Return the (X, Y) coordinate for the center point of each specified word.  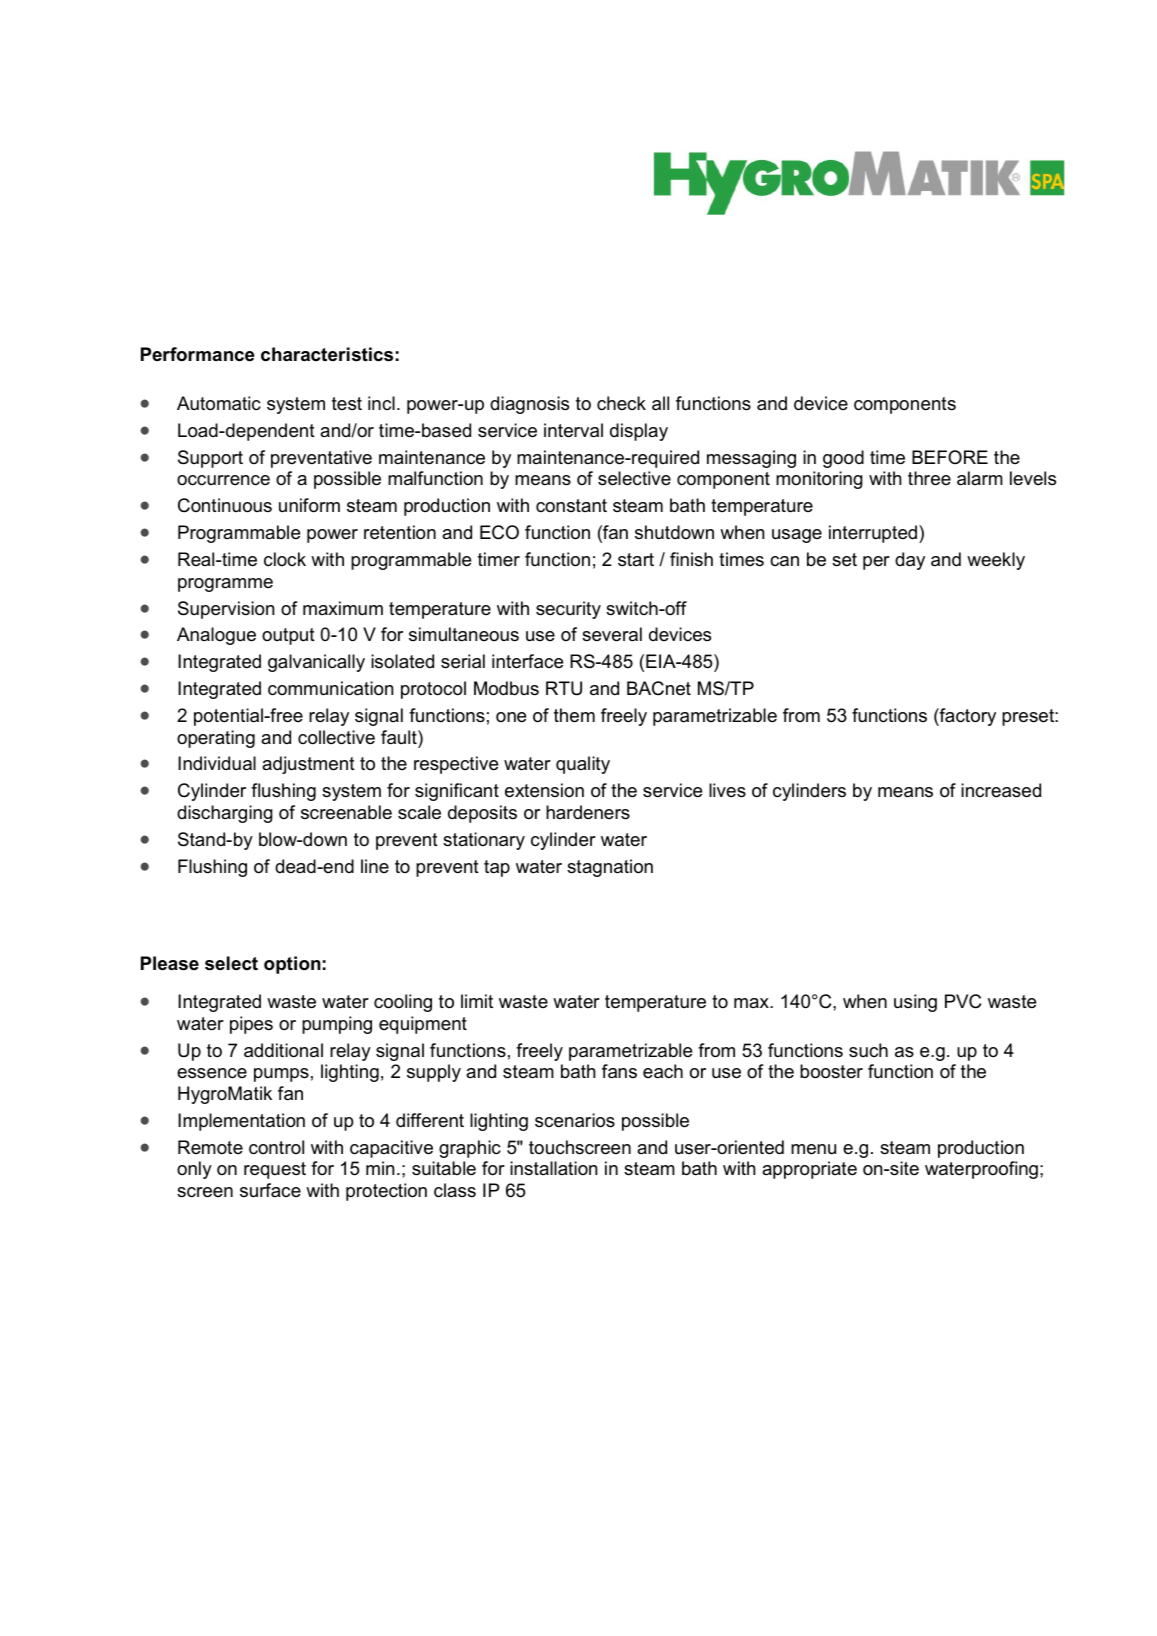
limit (477, 1001)
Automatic (219, 403)
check (621, 403)
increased (1001, 790)
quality (583, 765)
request (275, 1170)
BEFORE (950, 457)
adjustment (308, 765)
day (910, 561)
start (636, 559)
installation (553, 1168)
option (292, 965)
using (915, 1003)
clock (285, 559)
